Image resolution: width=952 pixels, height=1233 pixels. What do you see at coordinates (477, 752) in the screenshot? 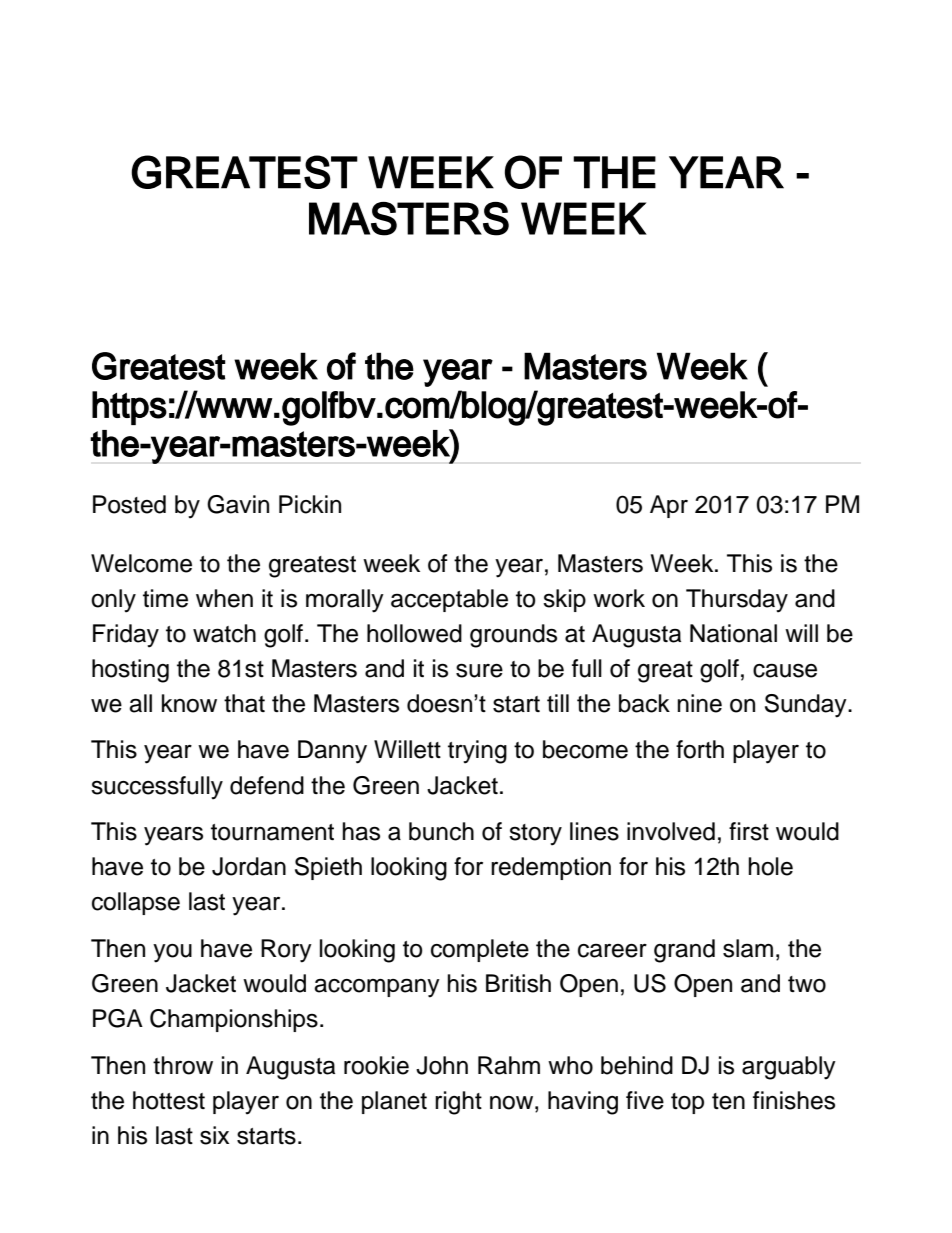
I see `trying` at bounding box center [477, 752].
